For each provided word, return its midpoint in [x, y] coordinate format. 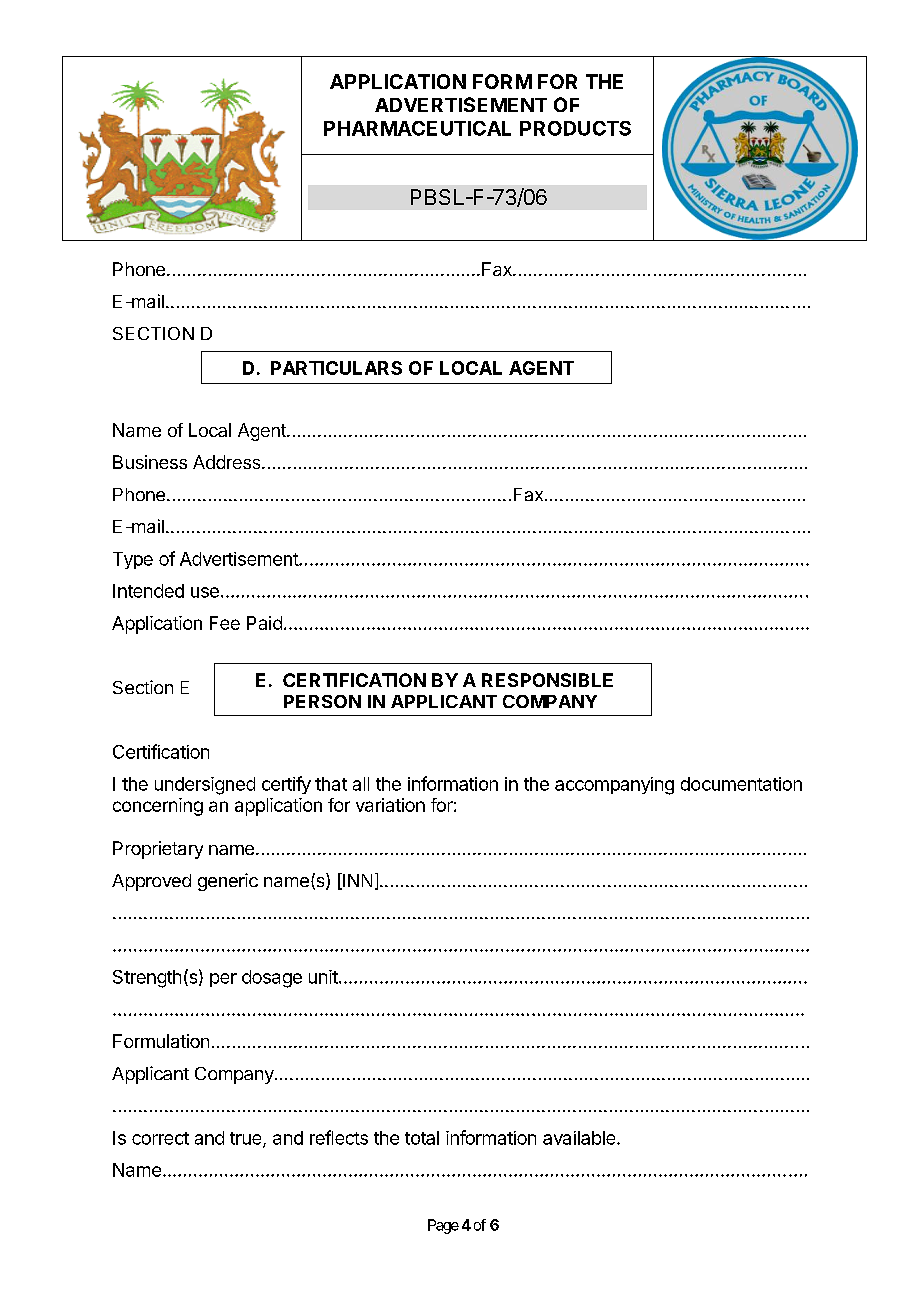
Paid [264, 623]
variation [390, 805]
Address [228, 462]
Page [443, 1226]
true [247, 1139]
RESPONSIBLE [547, 680]
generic [228, 882]
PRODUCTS [575, 128]
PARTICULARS [336, 368]
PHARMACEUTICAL [417, 128]
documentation [741, 784]
